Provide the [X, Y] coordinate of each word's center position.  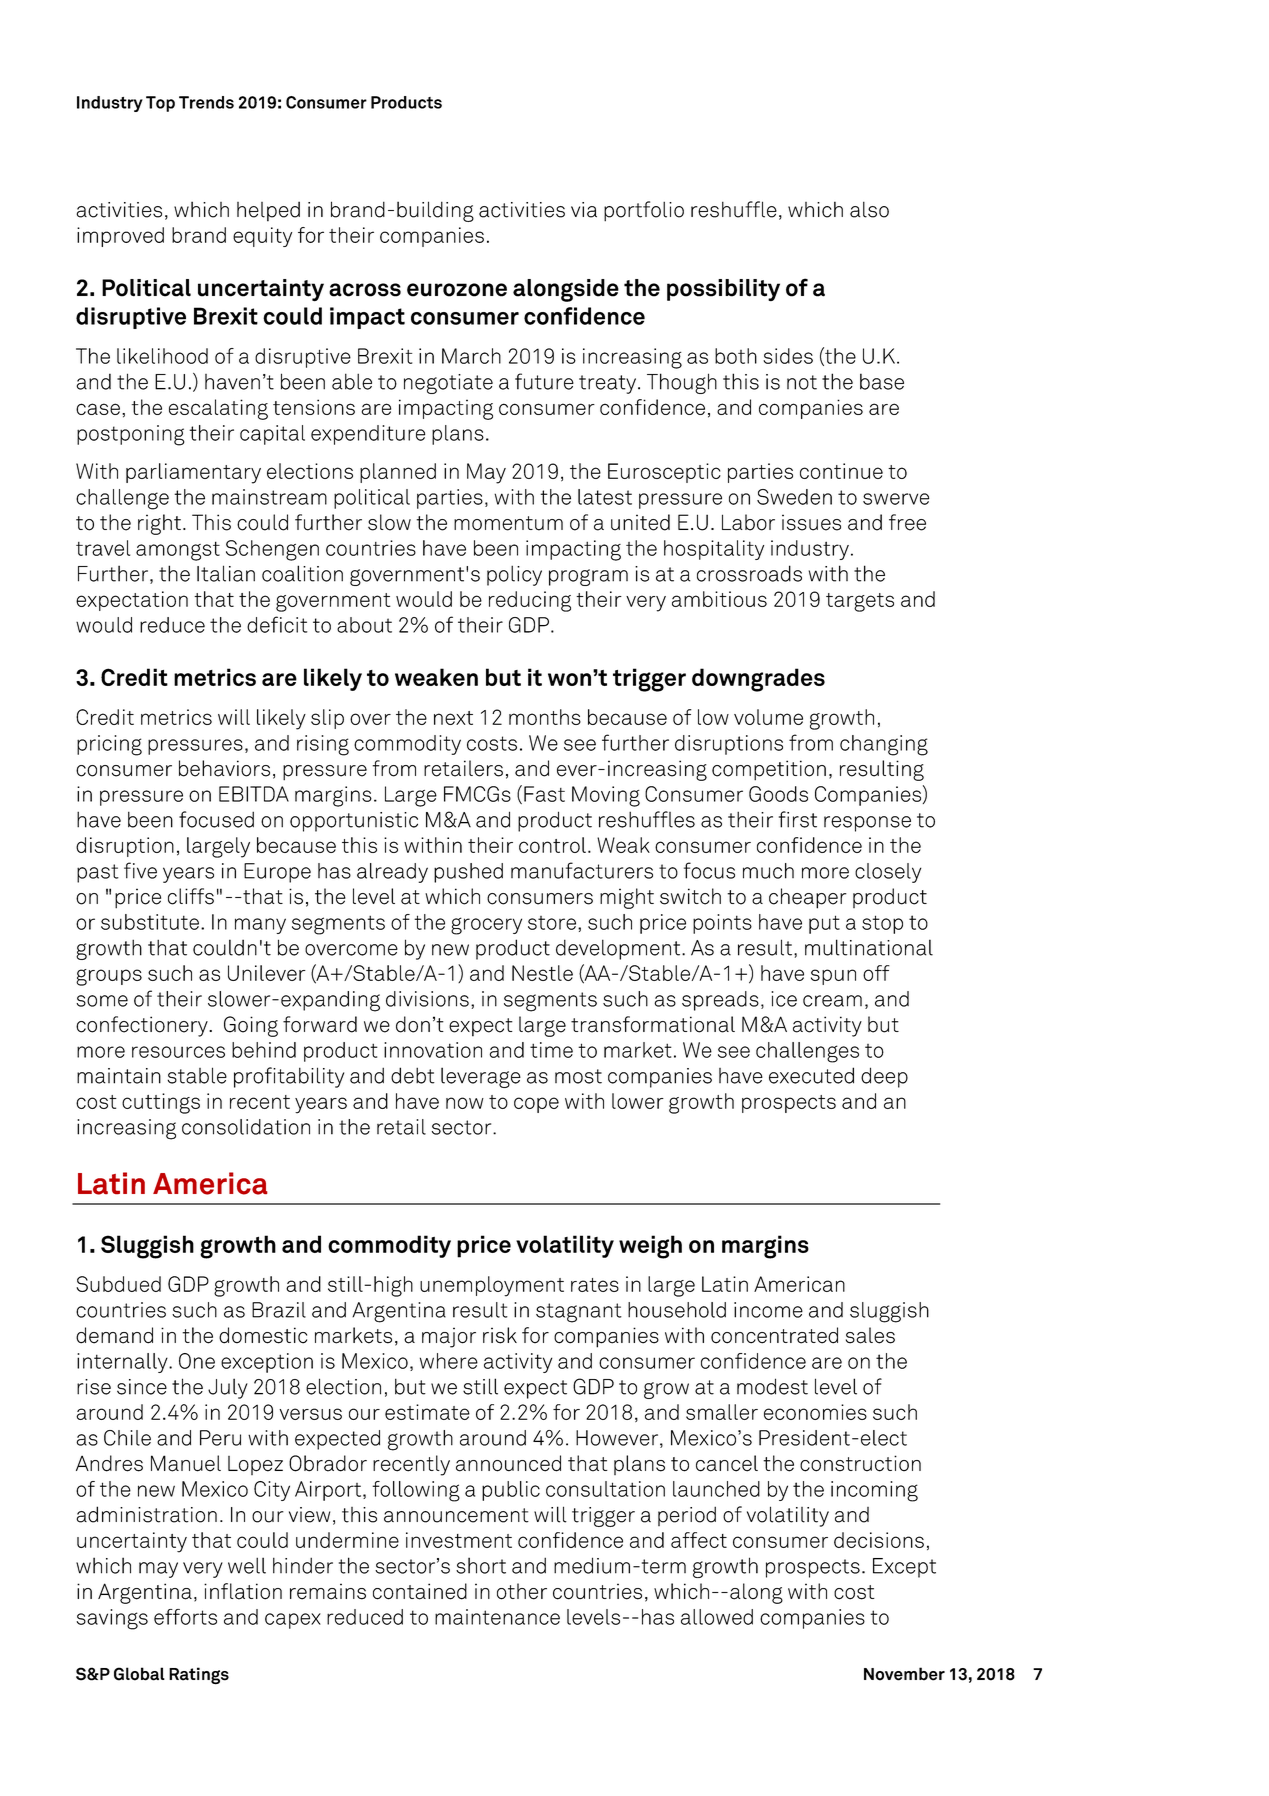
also [869, 209]
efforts [185, 1617]
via [584, 210]
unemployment [492, 1286]
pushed [468, 873]
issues [811, 522]
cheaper [808, 898]
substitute [150, 922]
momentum [508, 523]
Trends [206, 102]
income [768, 1310]
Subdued [118, 1284]
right [159, 524]
